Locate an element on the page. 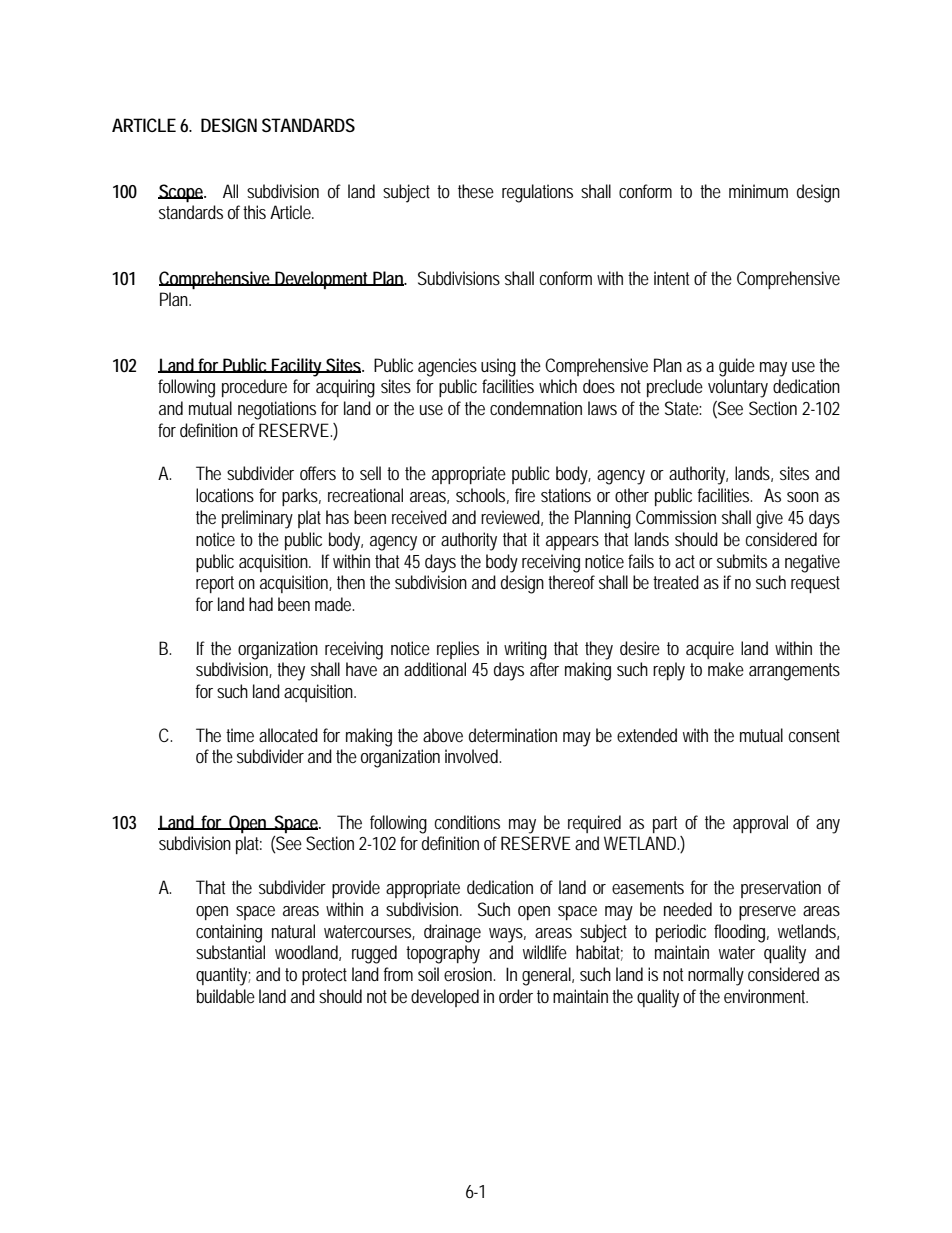 This document has width=952, height=1233. minimum is located at coordinates (758, 191).
